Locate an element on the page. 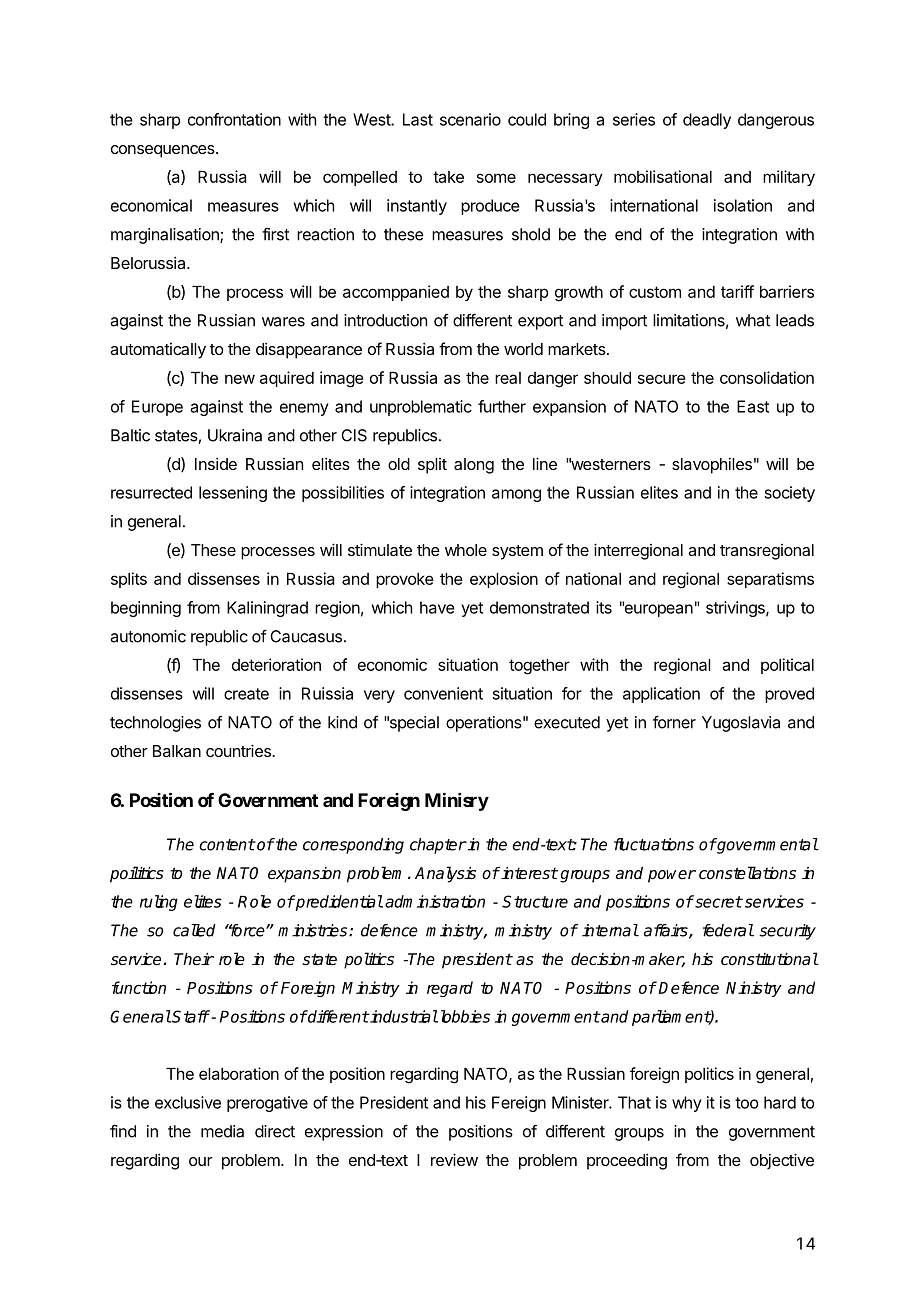 This image has height=1308, width=924. review is located at coordinates (454, 1159).
